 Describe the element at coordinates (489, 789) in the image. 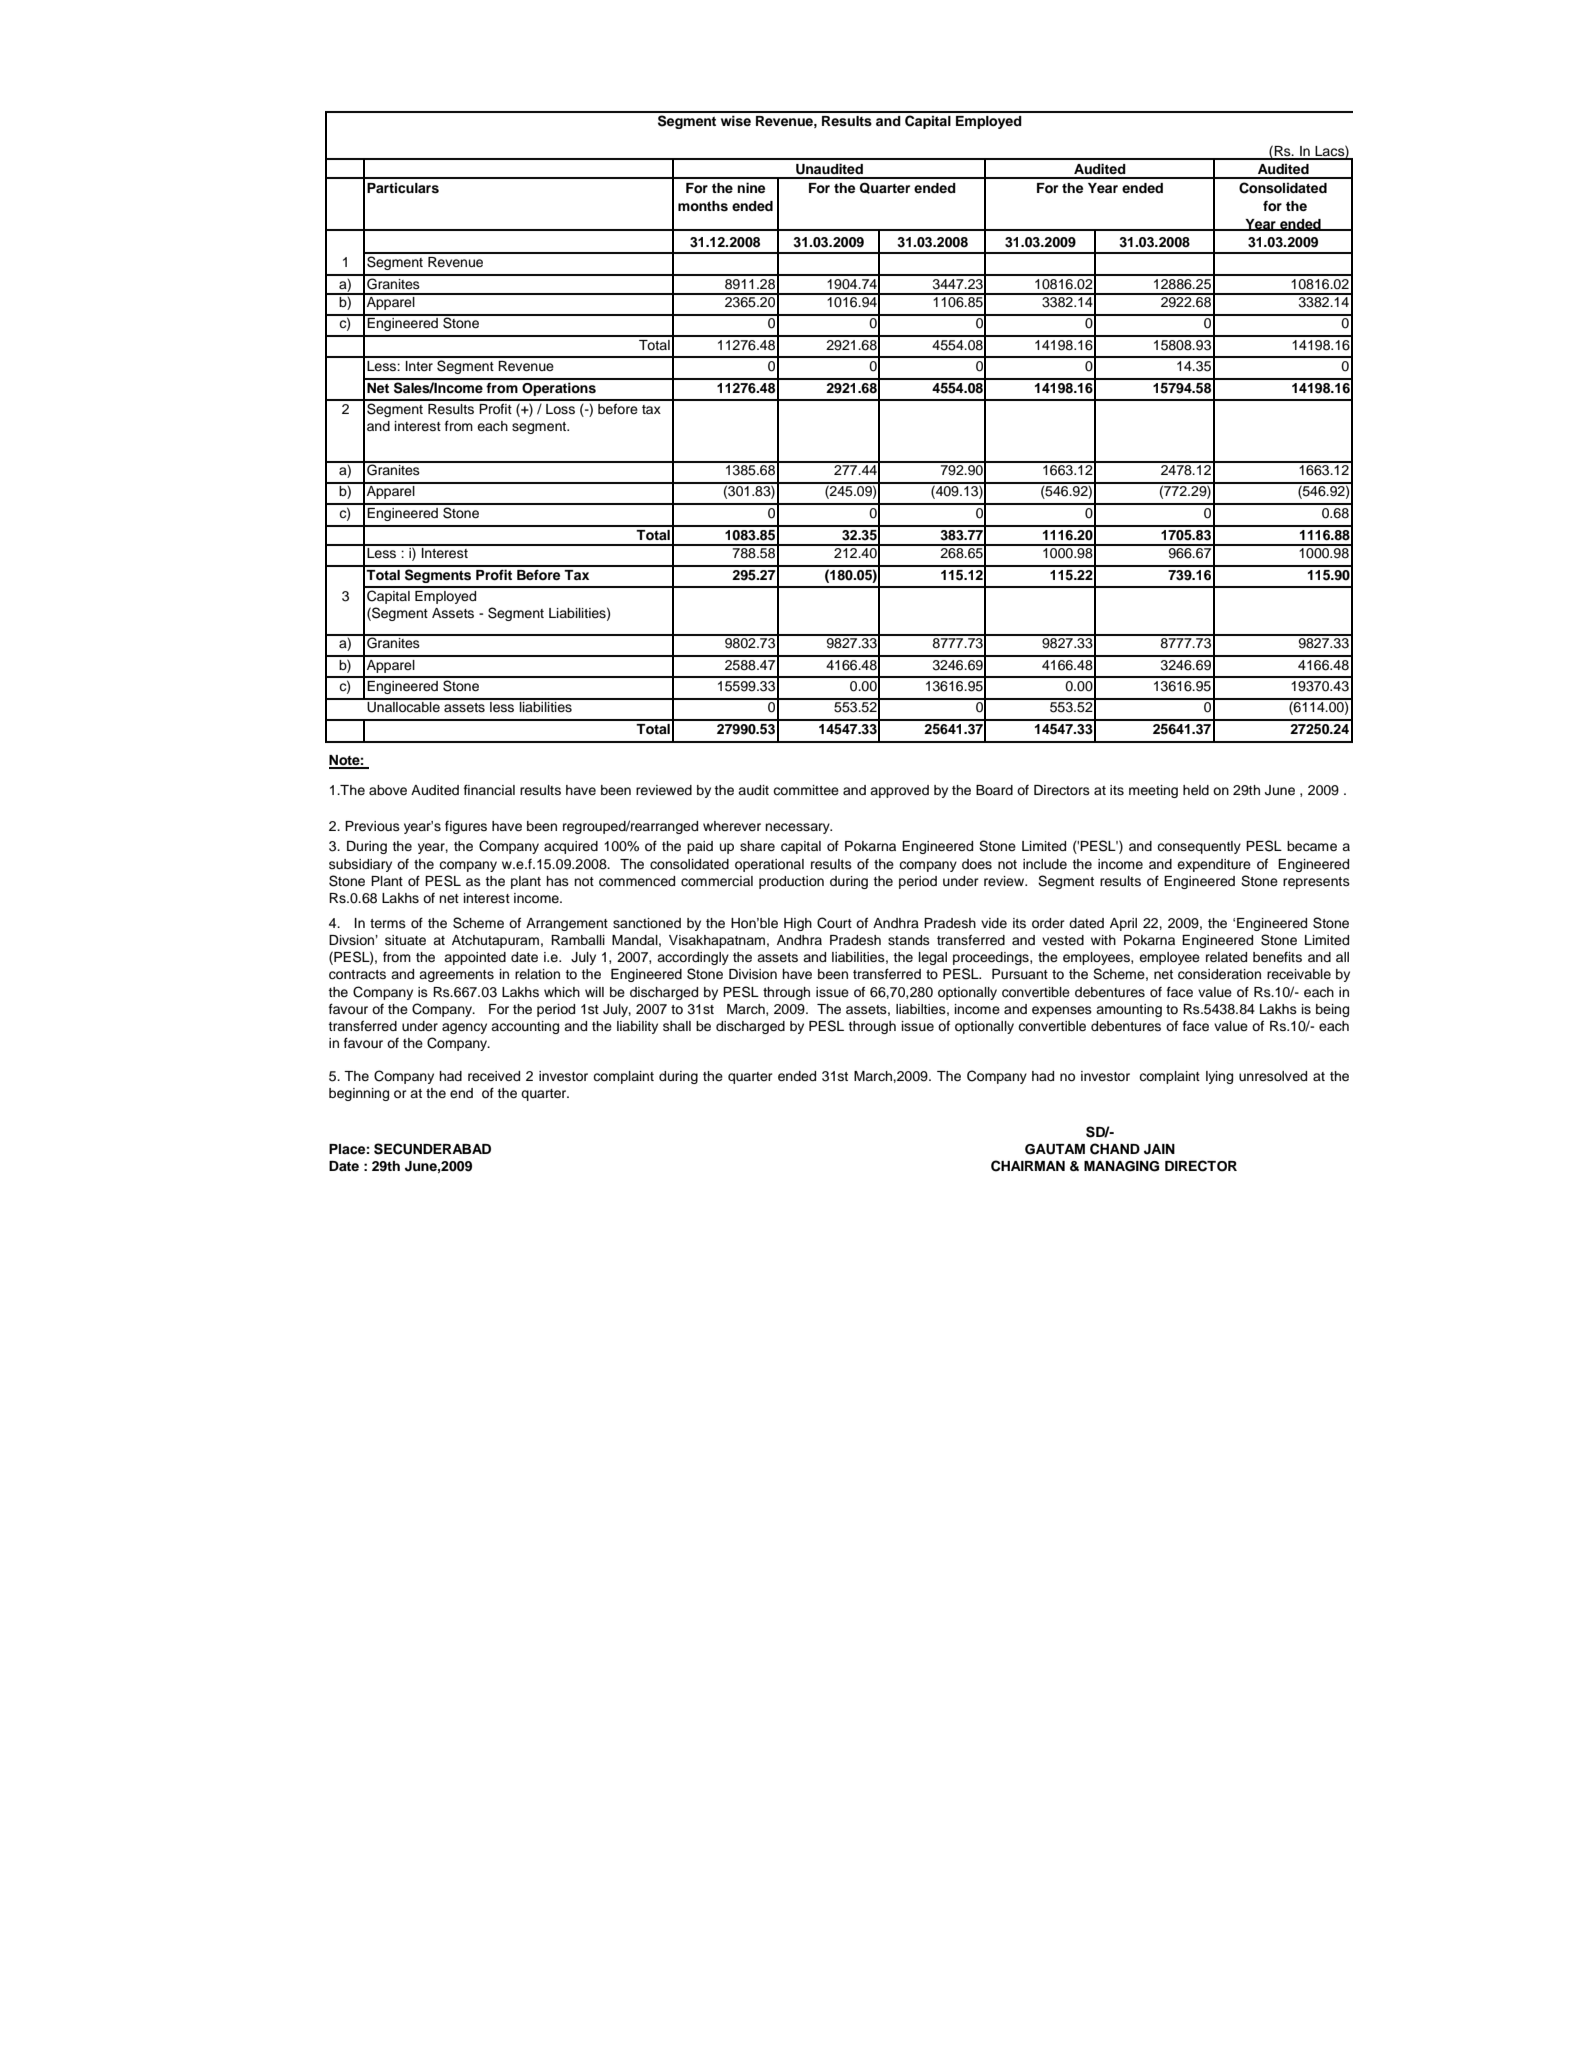

I see `financial` at that location.
